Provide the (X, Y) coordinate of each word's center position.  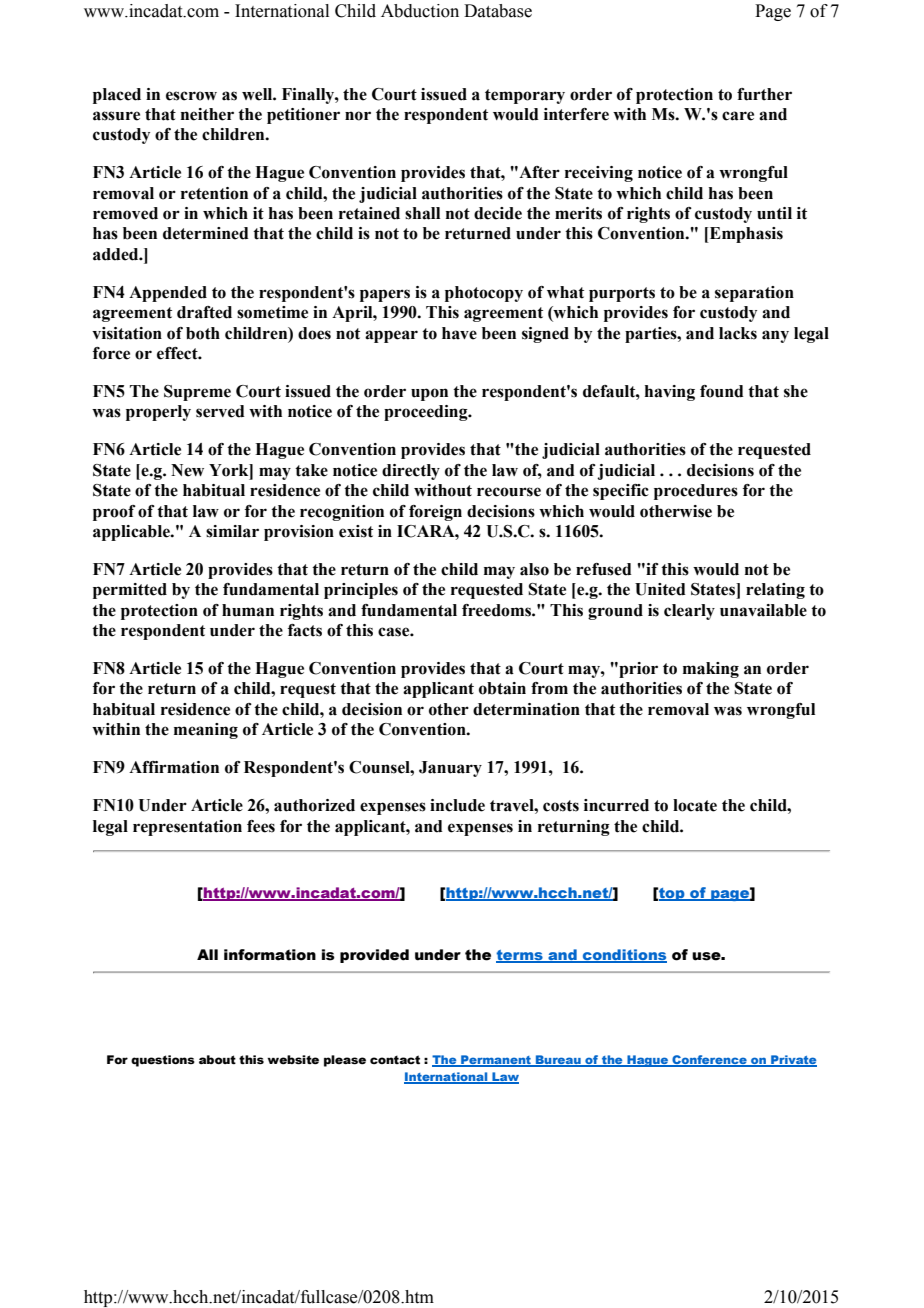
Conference (709, 1060)
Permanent (496, 1060)
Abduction (420, 11)
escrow (191, 96)
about (217, 1059)
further (764, 94)
